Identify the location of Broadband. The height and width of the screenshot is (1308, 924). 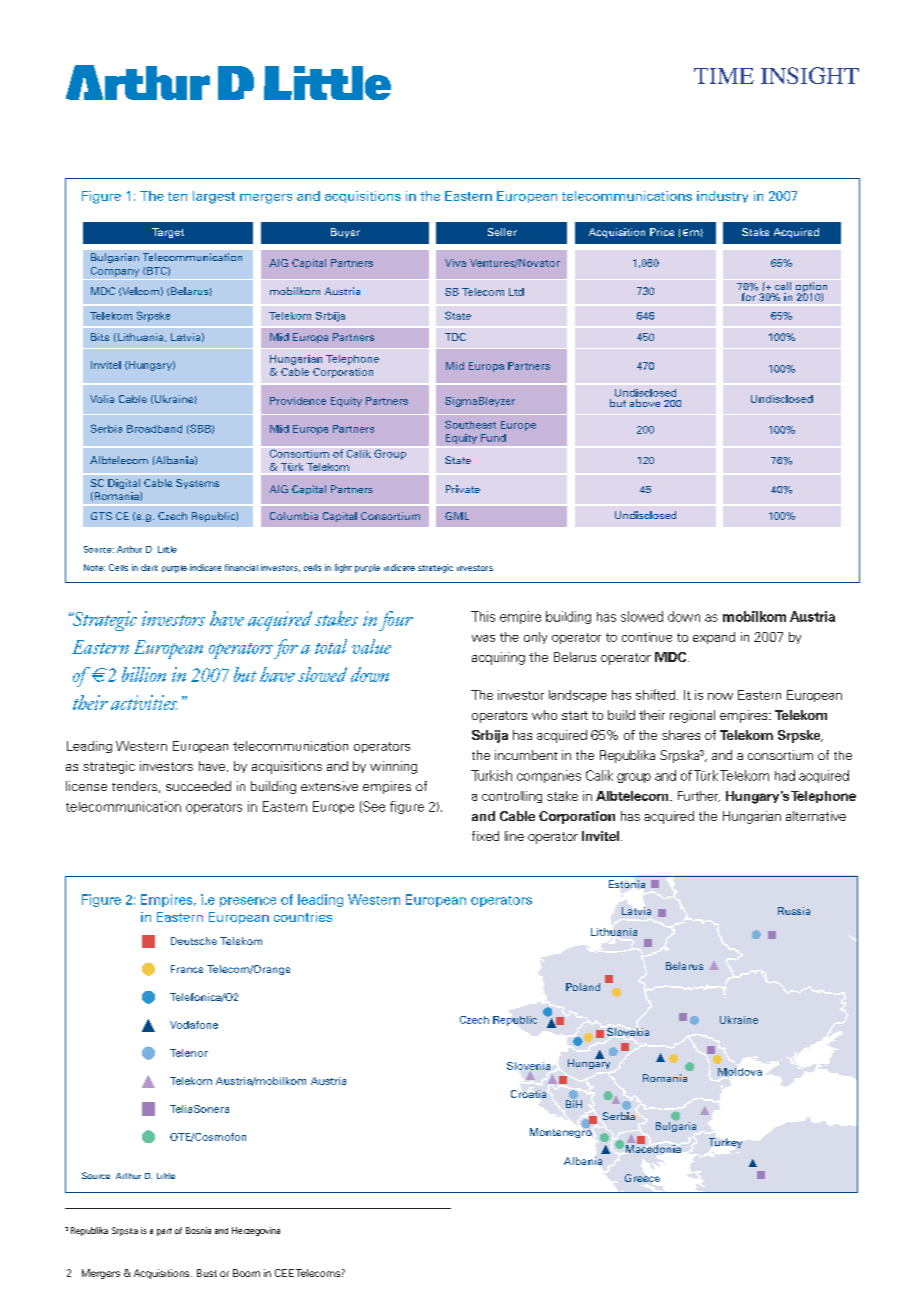
(154, 429).
